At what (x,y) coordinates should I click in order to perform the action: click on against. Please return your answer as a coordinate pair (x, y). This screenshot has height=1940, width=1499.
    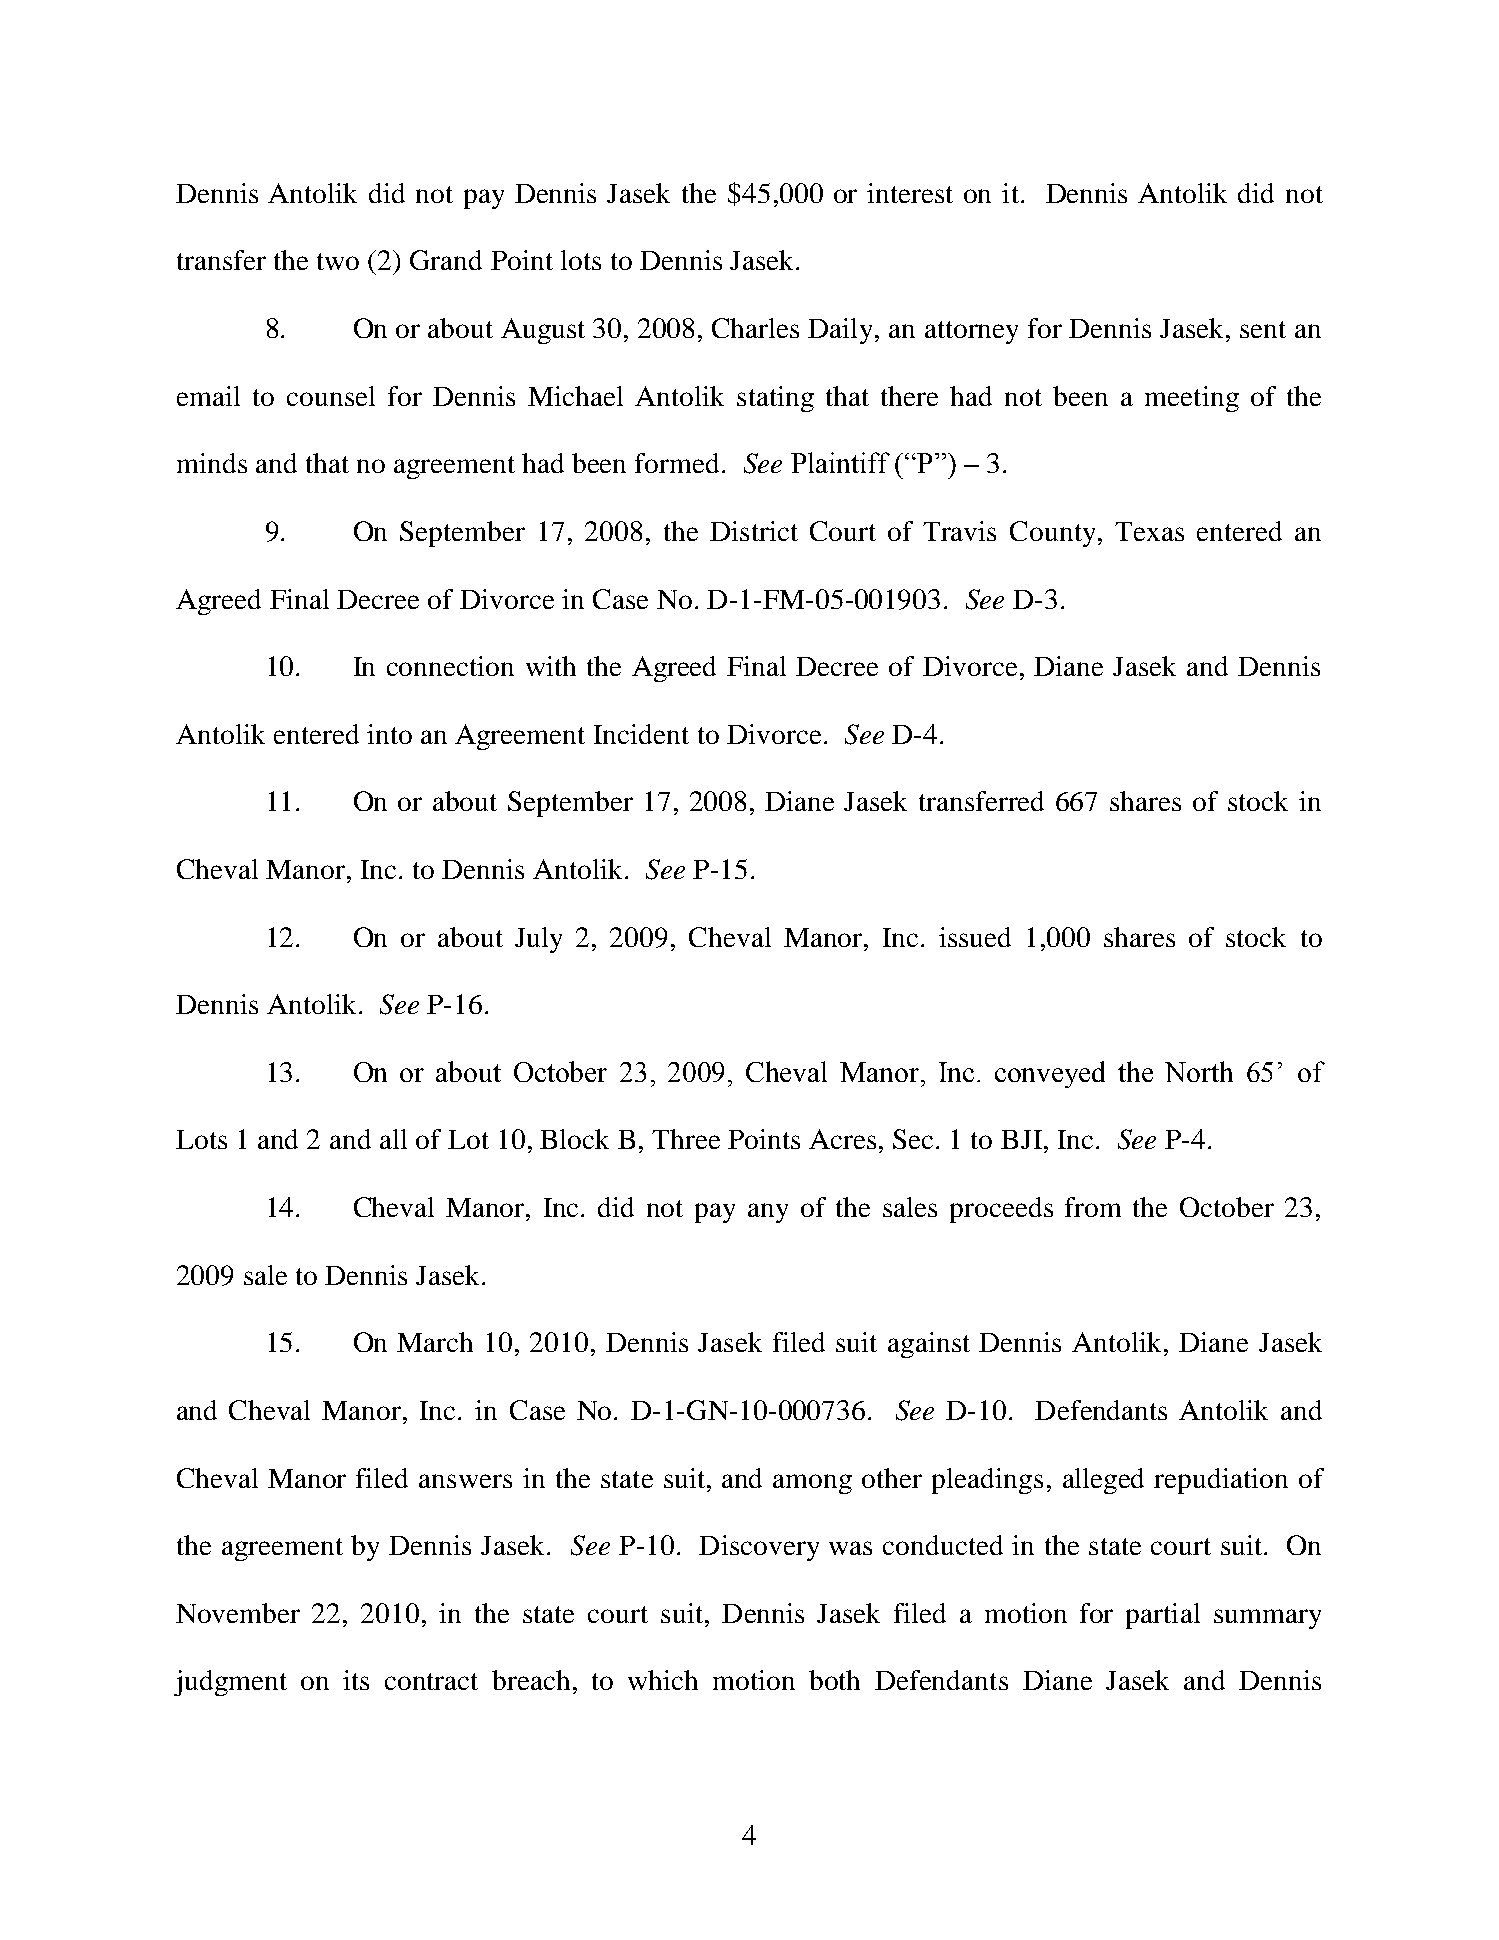
    Looking at the image, I should click on (929, 1345).
